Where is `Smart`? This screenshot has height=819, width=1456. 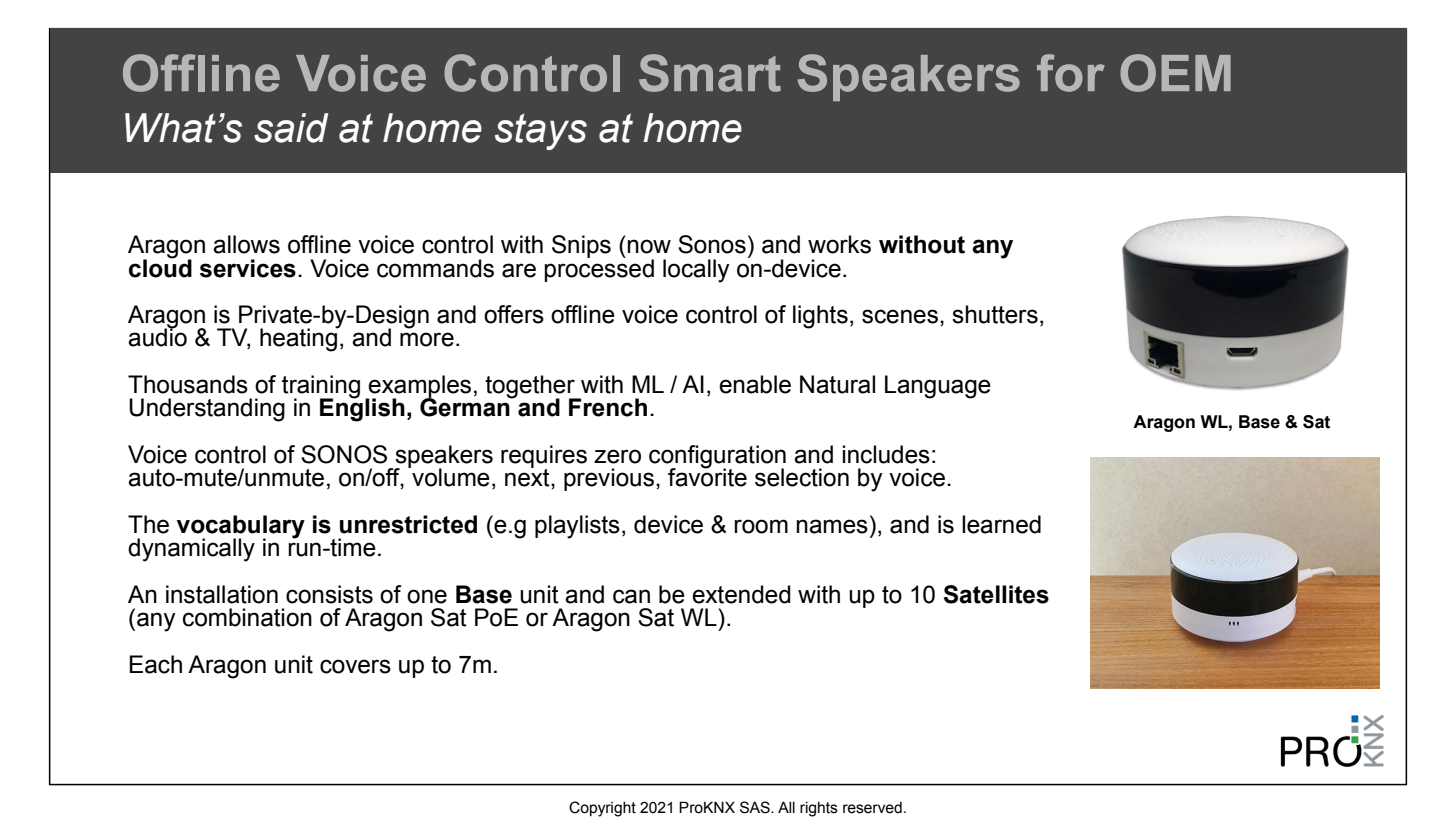
Smart is located at coordinates (710, 73).
